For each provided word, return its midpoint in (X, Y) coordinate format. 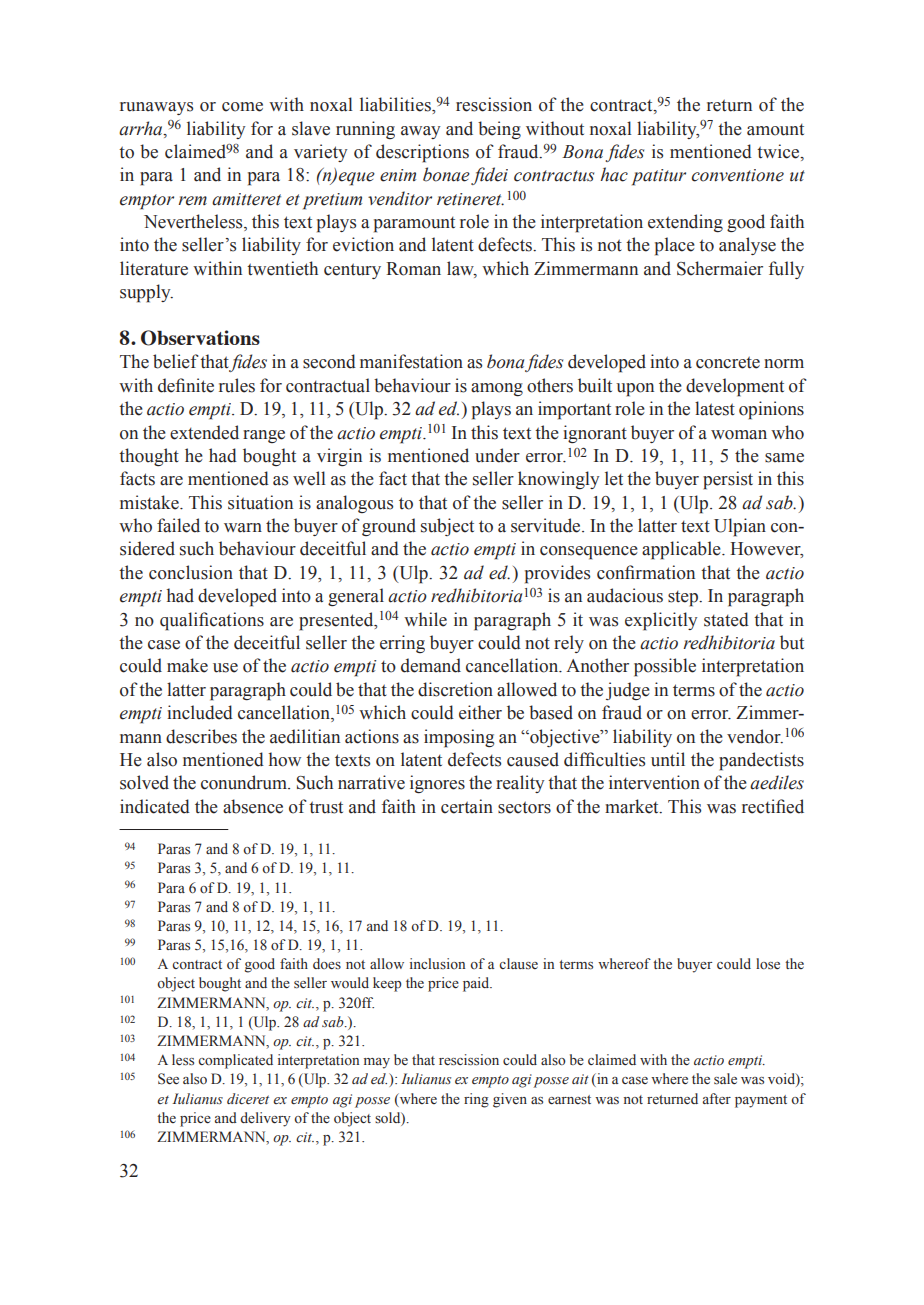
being (499, 130)
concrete (728, 362)
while (425, 619)
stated (726, 619)
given (510, 1100)
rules (237, 385)
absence (253, 806)
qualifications (212, 621)
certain (467, 806)
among (497, 389)
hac (614, 174)
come (242, 107)
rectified (773, 806)
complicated (235, 1061)
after (717, 1098)
